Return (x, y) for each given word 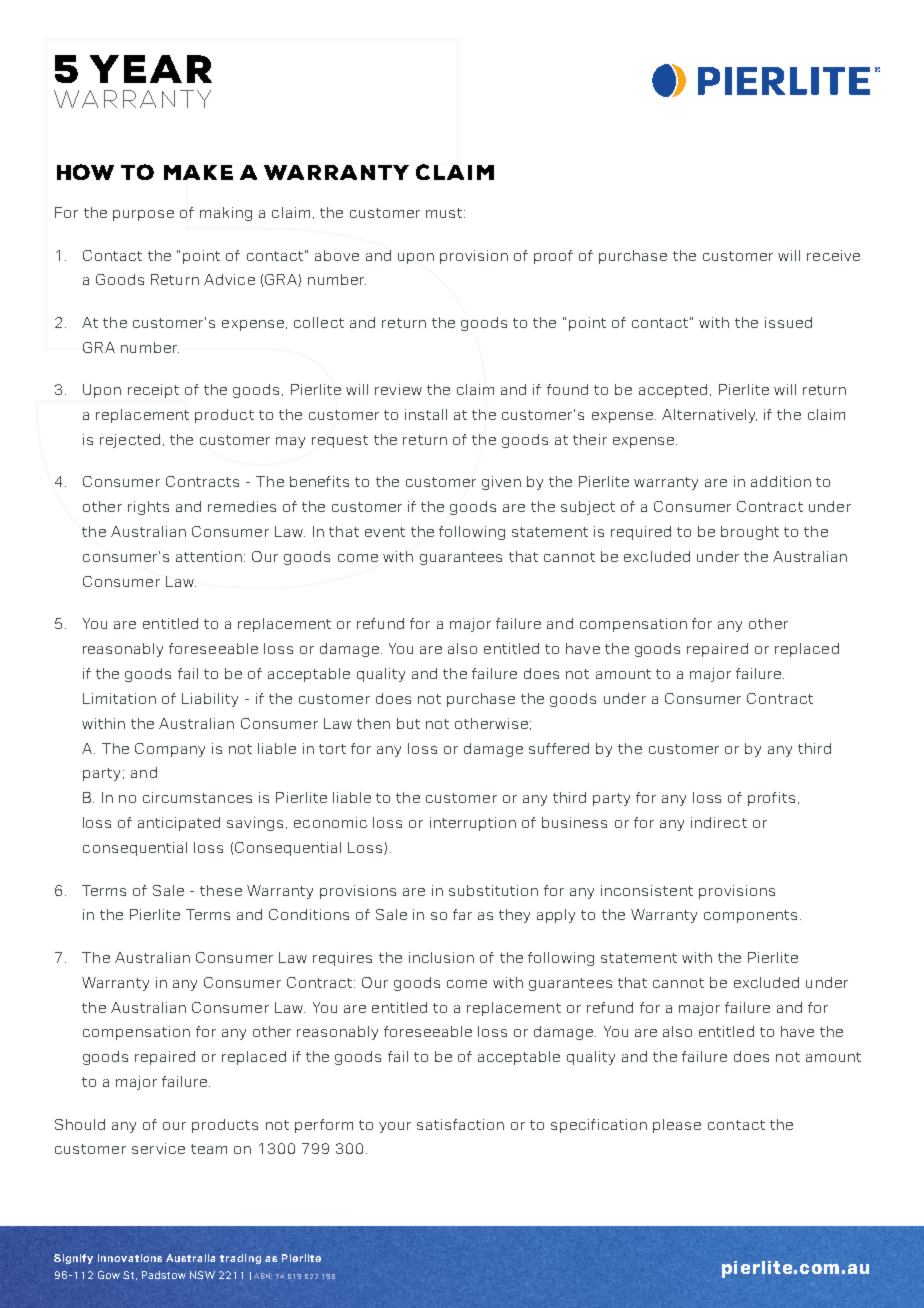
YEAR (151, 69)
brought (750, 533)
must (445, 213)
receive (833, 255)
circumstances (197, 797)
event (385, 532)
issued (788, 322)
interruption (473, 824)
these (221, 890)
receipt (153, 391)
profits (771, 799)
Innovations (130, 1258)
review (398, 389)
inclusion (441, 957)
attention (210, 556)
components (750, 916)
